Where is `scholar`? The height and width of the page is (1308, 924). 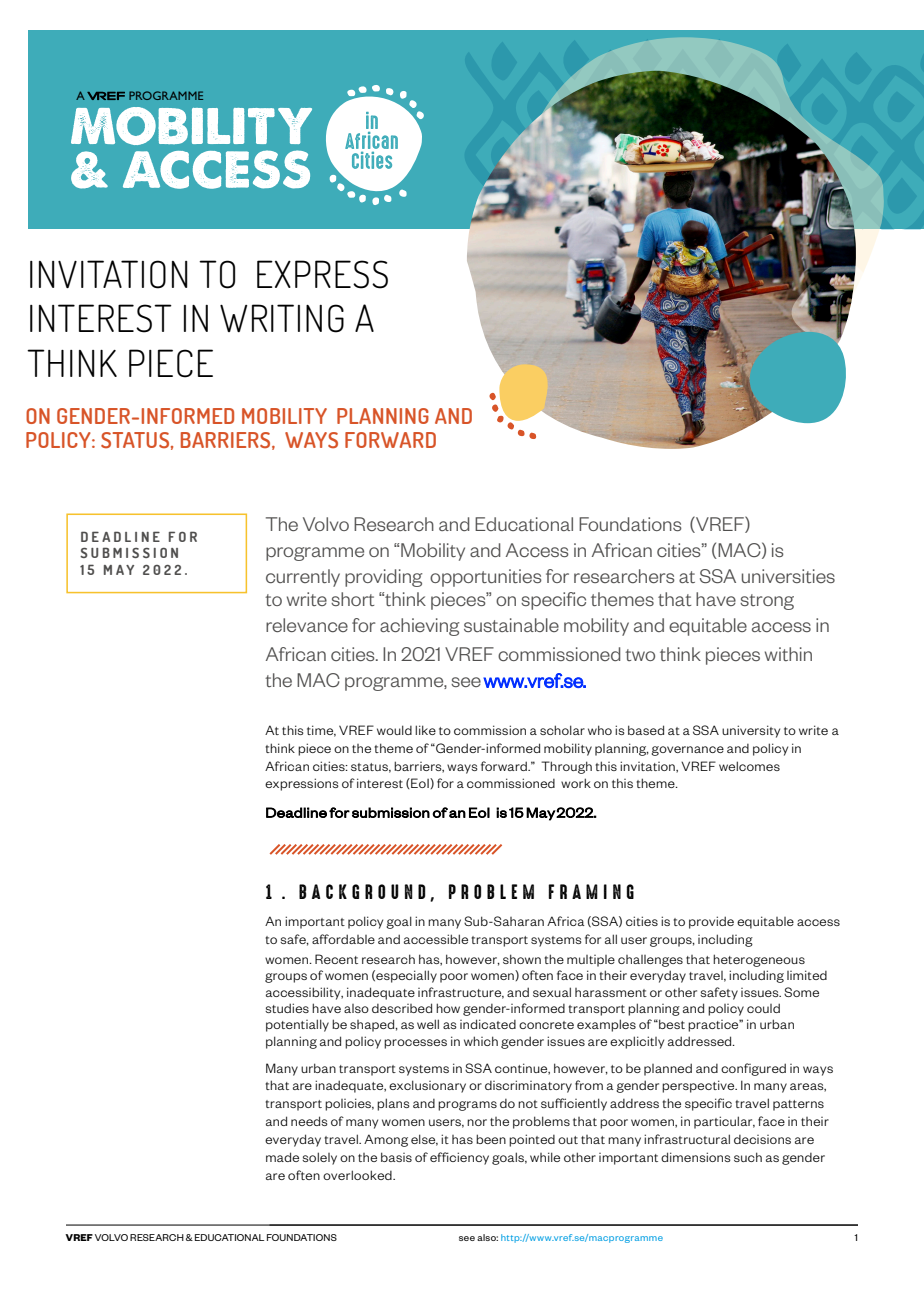 scholar is located at coordinates (562, 730).
